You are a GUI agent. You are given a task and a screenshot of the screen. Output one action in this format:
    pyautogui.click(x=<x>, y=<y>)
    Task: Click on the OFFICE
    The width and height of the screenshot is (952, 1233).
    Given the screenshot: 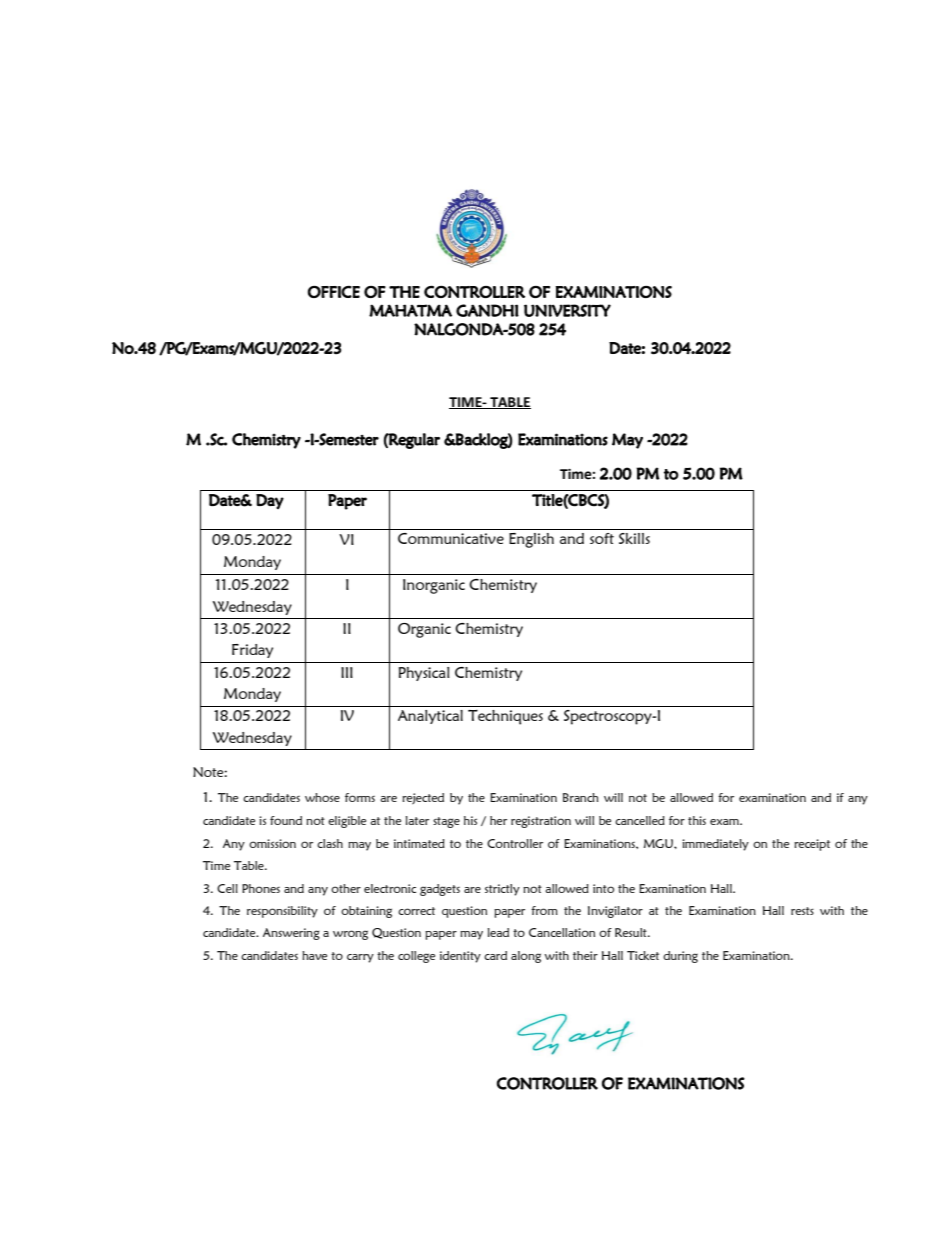 What is the action you would take?
    pyautogui.click(x=334, y=292)
